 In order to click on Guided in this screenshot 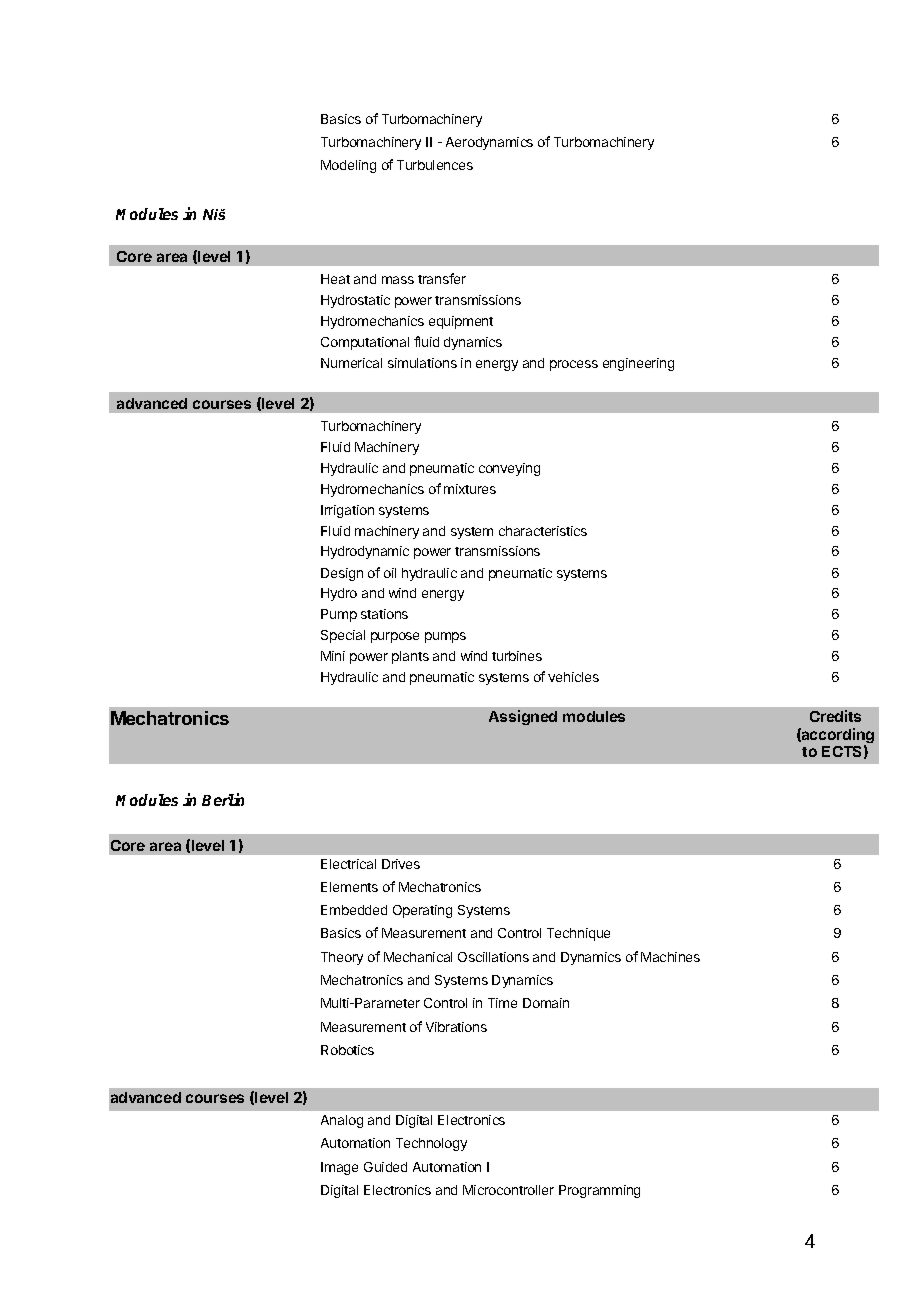, I will do `click(385, 1167)`.
